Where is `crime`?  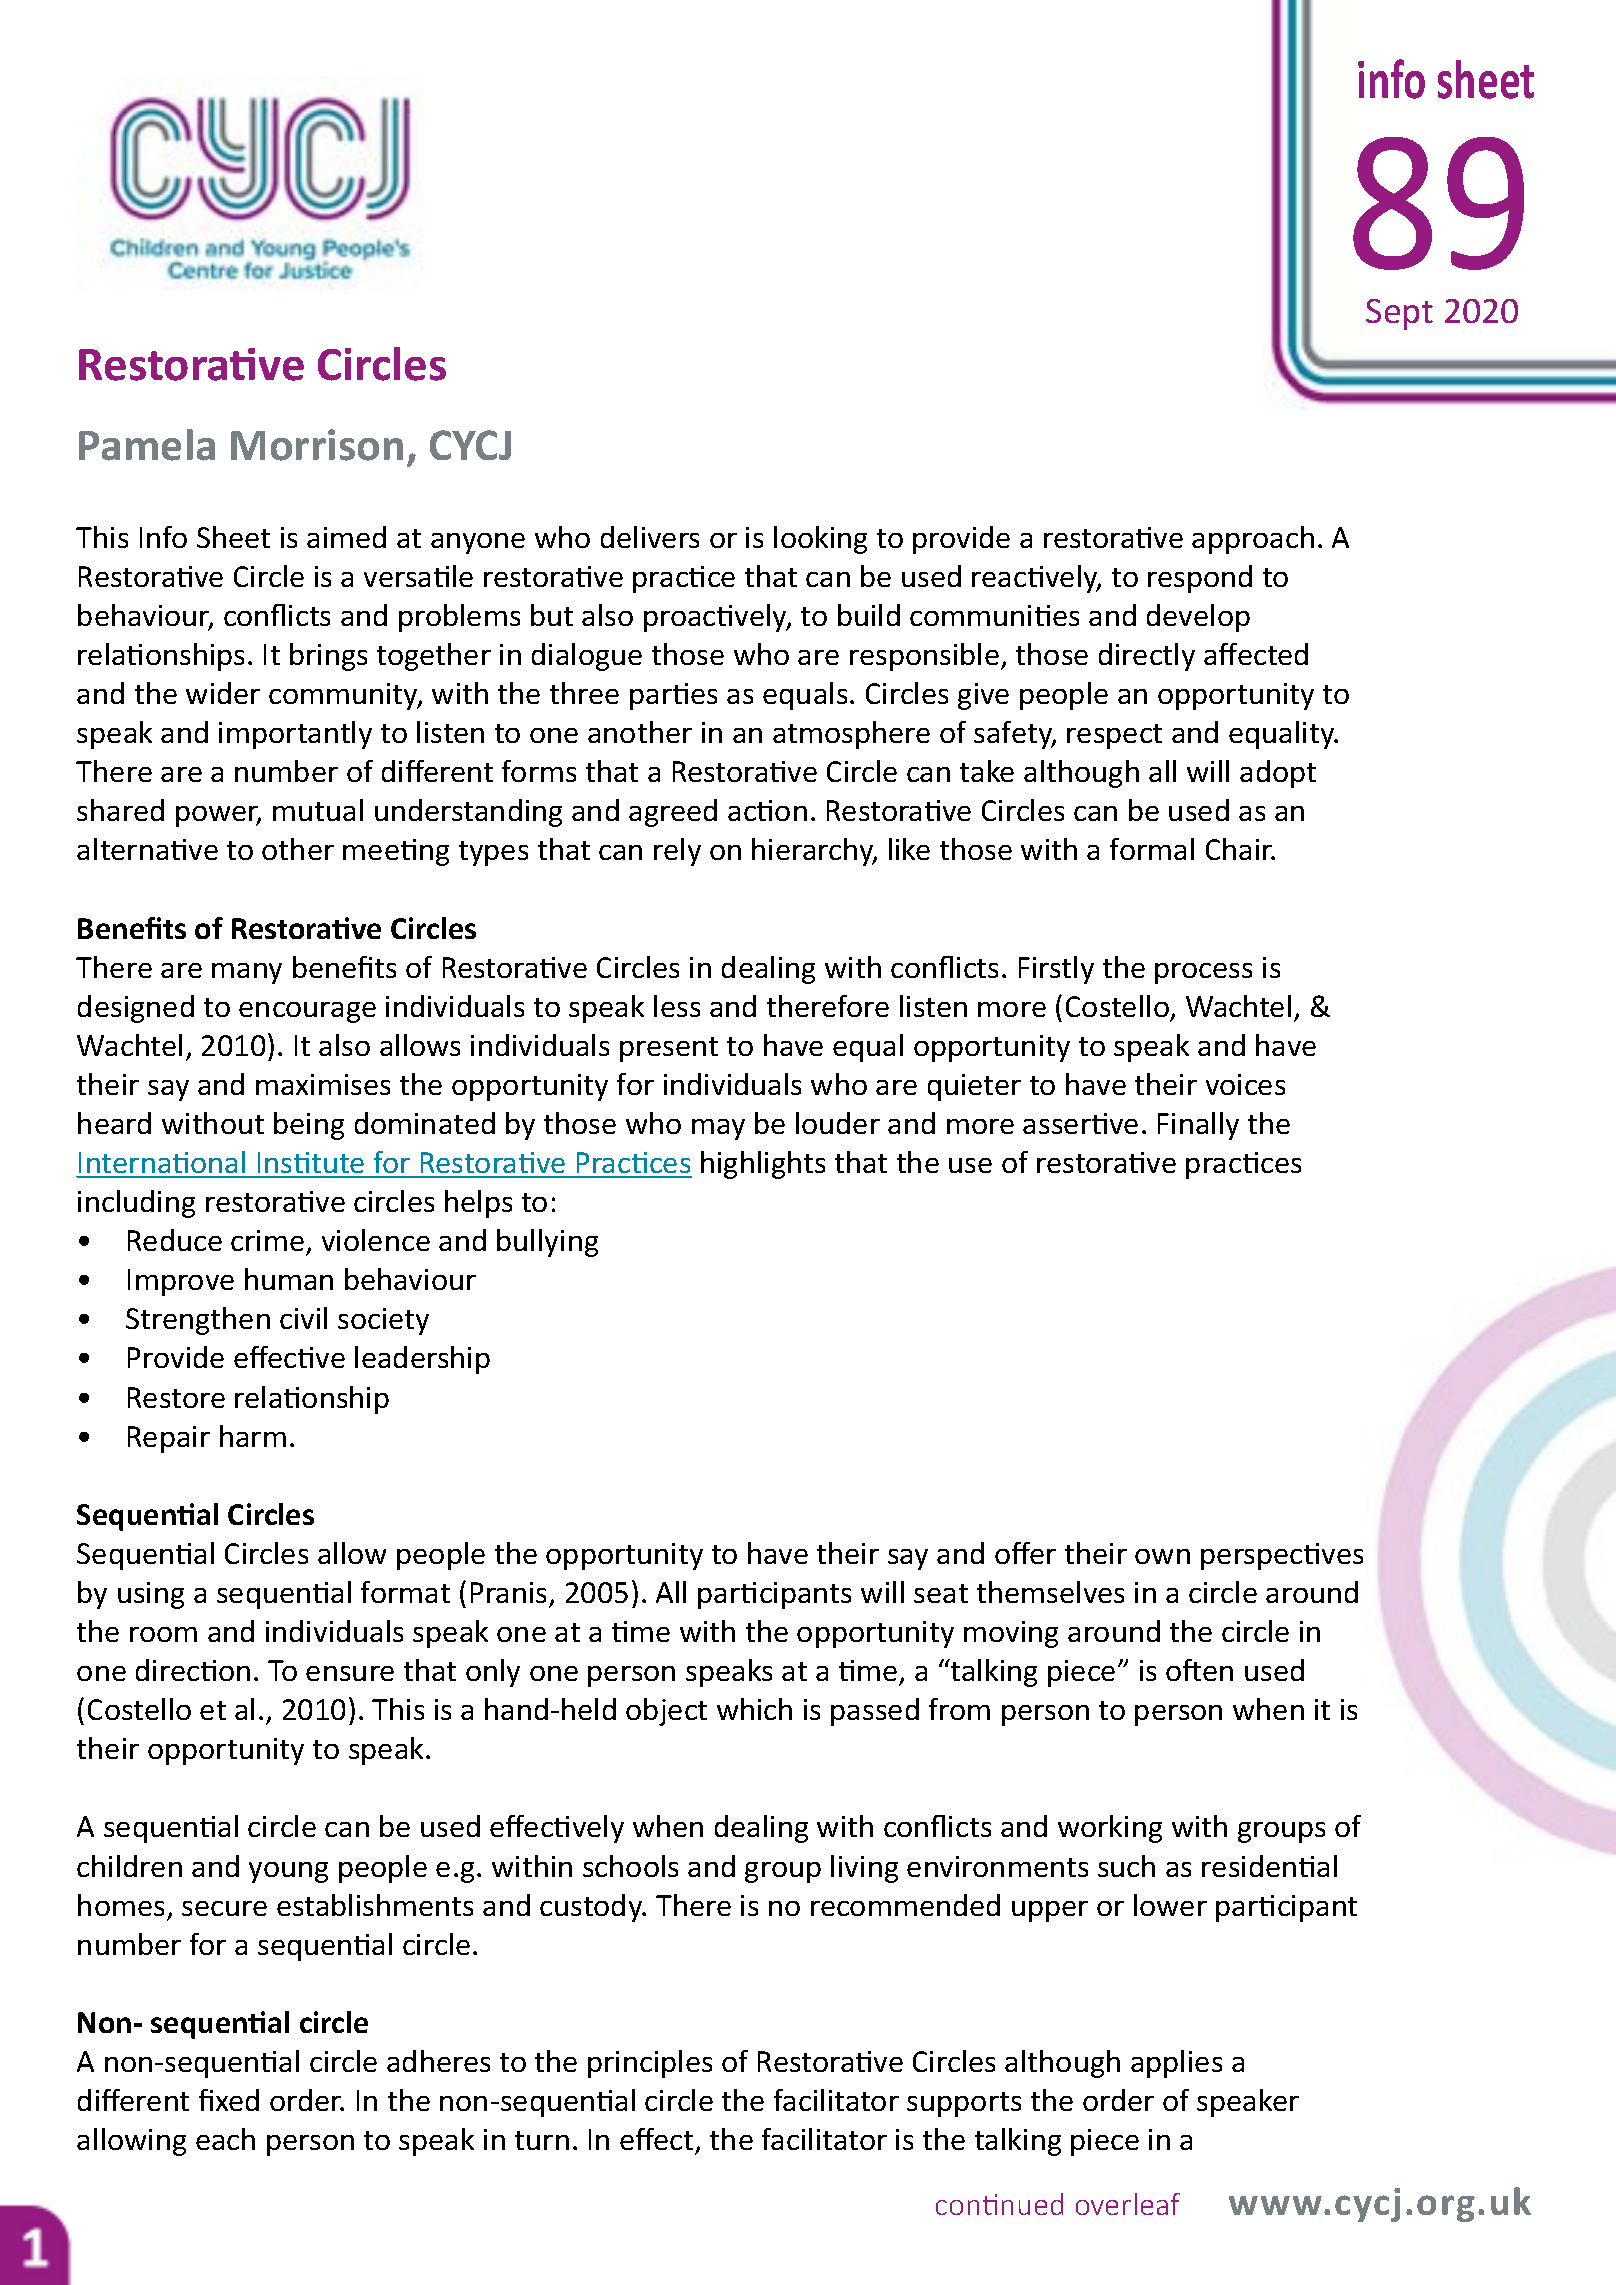 crime is located at coordinates (267, 1240).
